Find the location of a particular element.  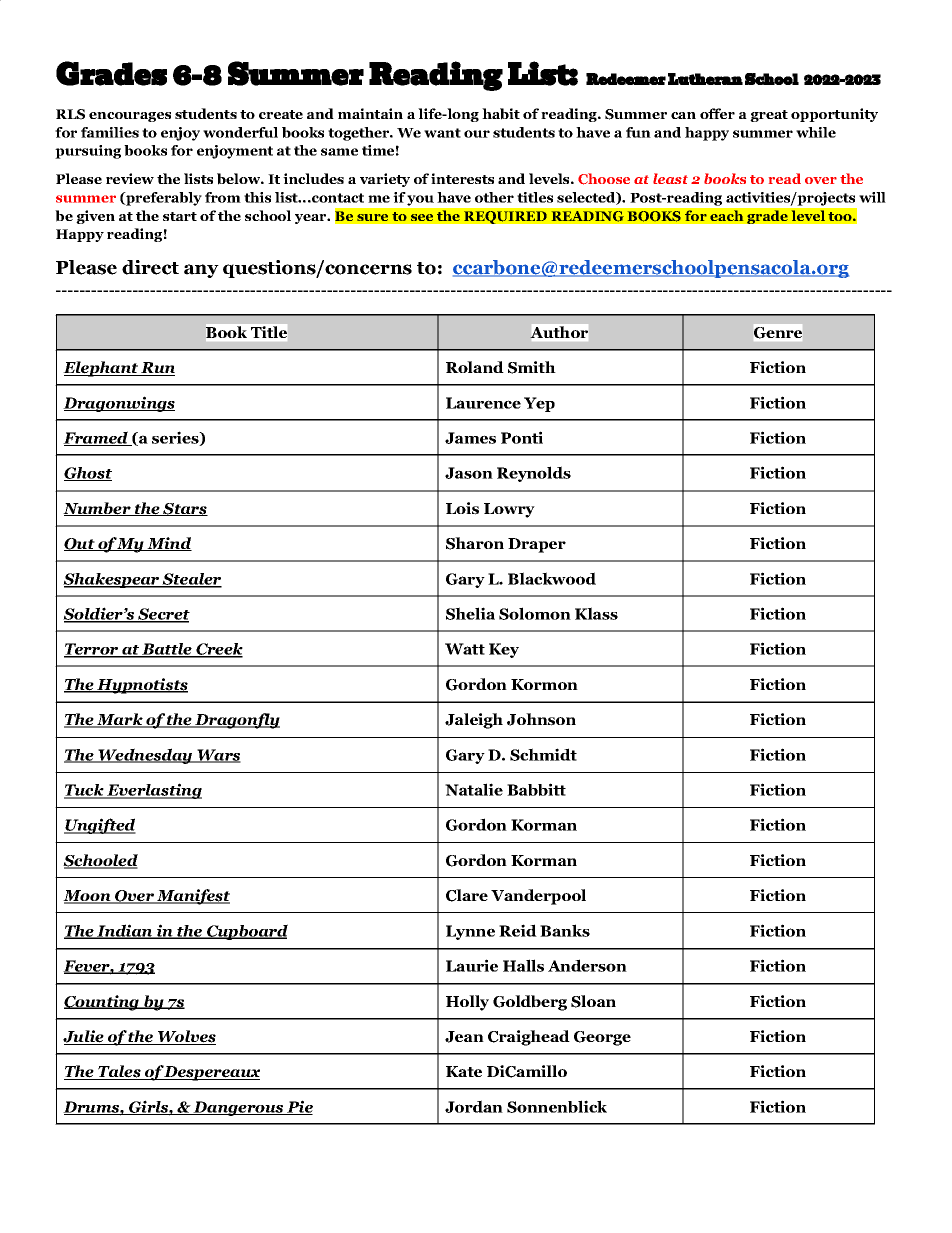

Everlasting is located at coordinates (153, 791).
